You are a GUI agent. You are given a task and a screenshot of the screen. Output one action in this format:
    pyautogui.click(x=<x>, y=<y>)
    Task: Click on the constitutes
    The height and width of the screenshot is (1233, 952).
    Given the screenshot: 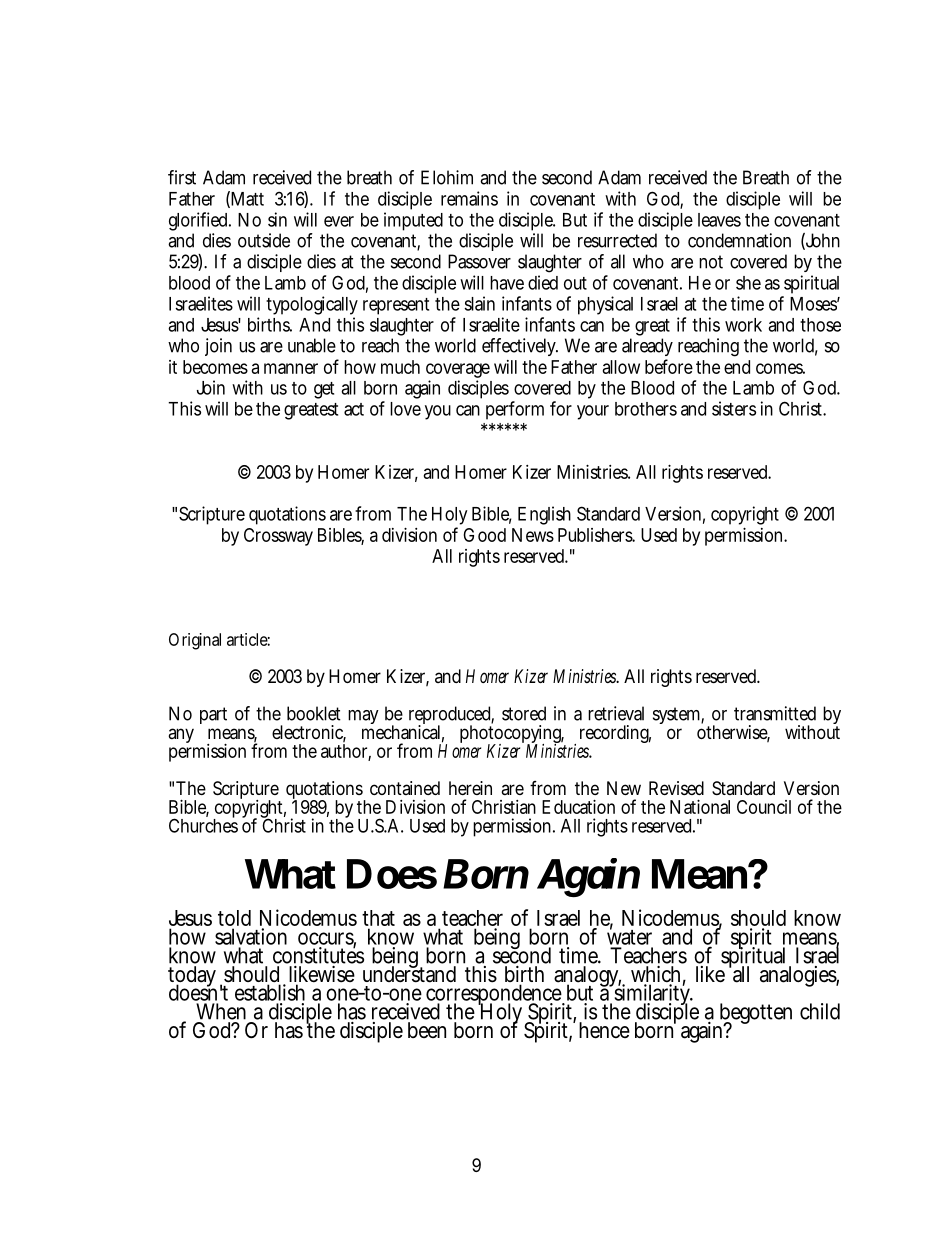 What is the action you would take?
    pyautogui.click(x=318, y=955)
